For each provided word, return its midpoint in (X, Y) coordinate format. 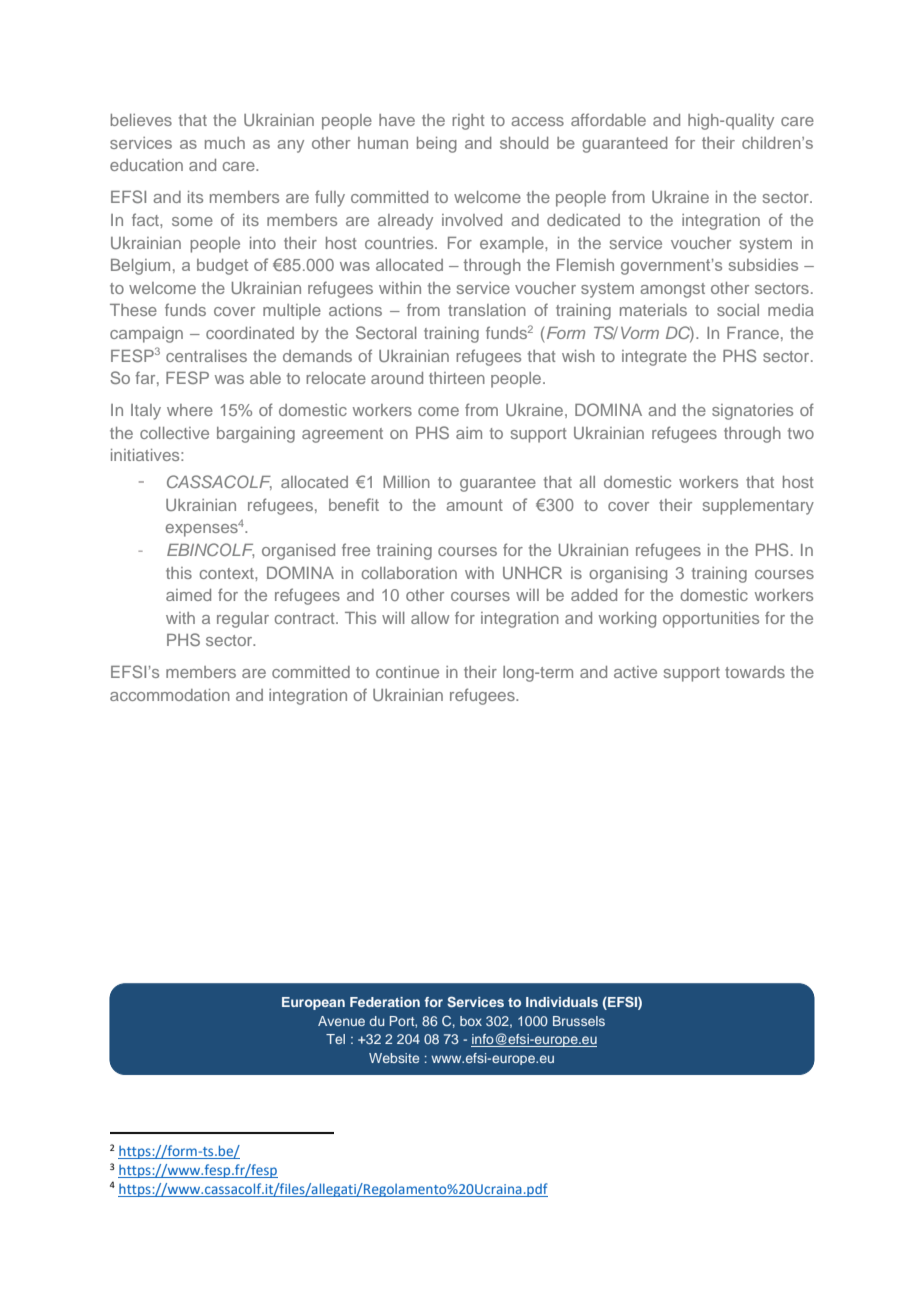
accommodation (170, 695)
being (437, 145)
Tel (335, 1039)
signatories (752, 412)
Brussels (579, 1021)
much (225, 143)
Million (406, 482)
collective (174, 433)
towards (755, 672)
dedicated (583, 220)
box (471, 1021)
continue (407, 672)
